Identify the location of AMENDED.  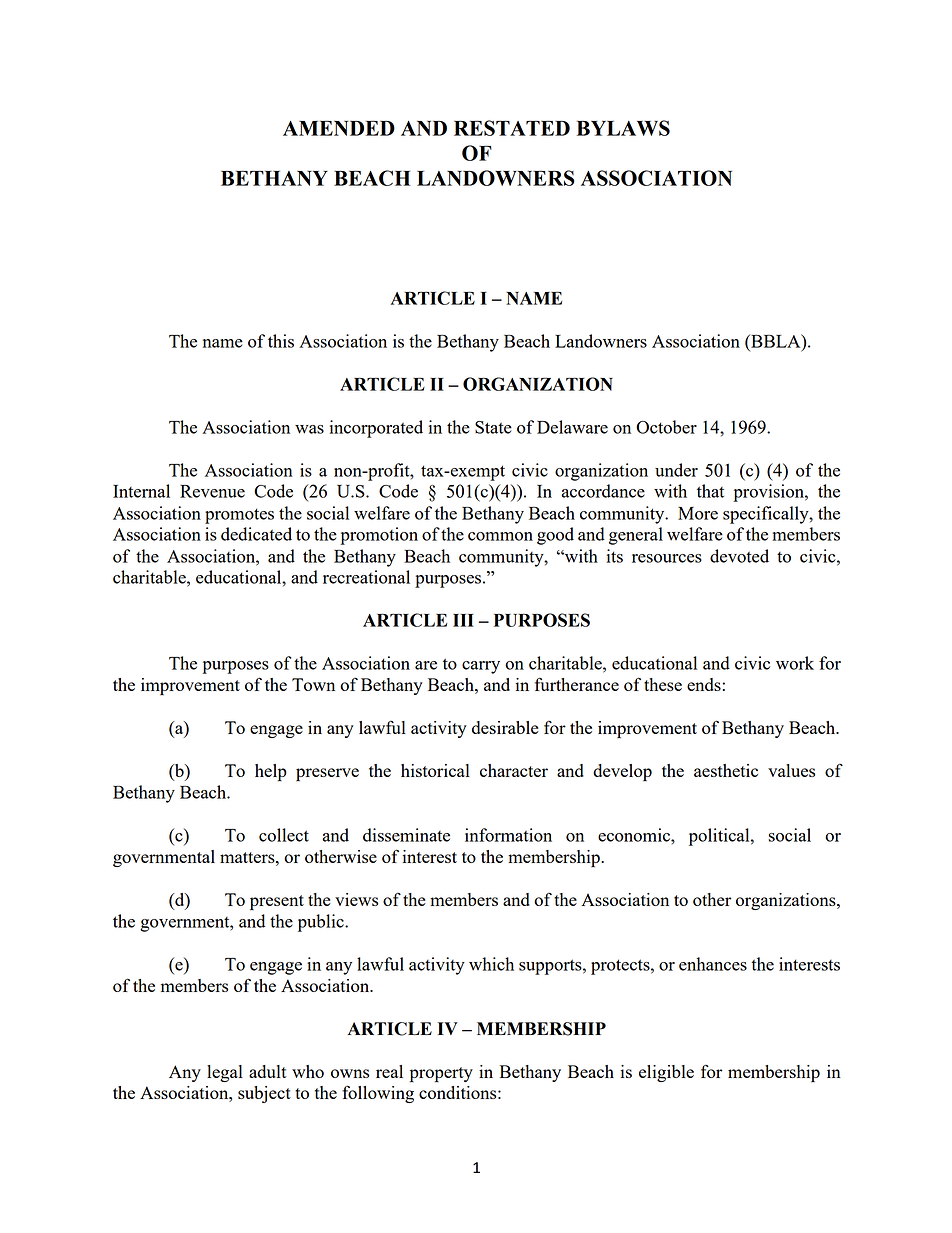
(339, 128).
